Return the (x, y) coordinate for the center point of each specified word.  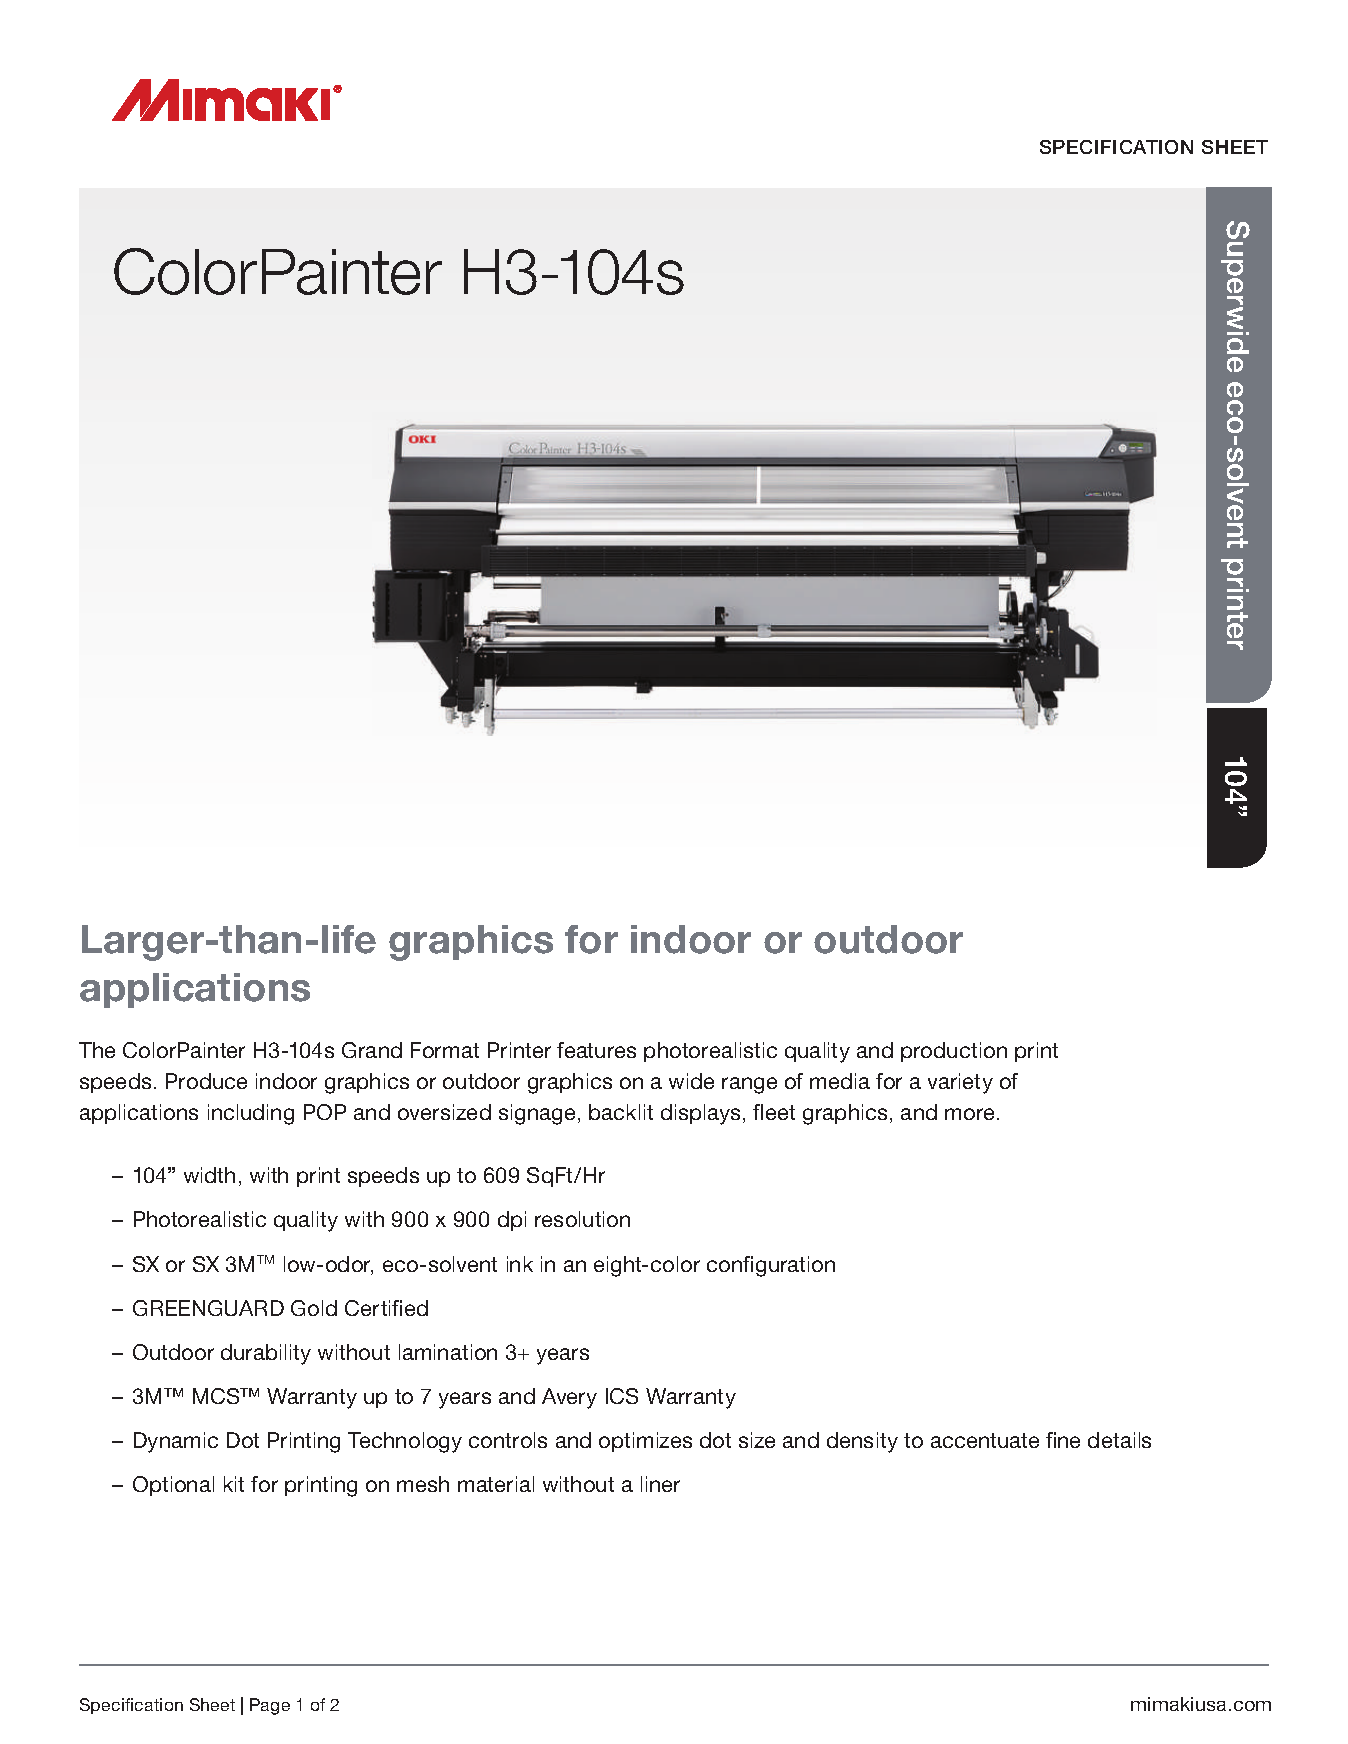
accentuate (985, 1440)
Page (270, 1706)
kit (234, 1484)
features (596, 1050)
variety (960, 1083)
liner (660, 1484)
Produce (206, 1081)
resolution (582, 1219)
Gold (314, 1308)
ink (520, 1264)
